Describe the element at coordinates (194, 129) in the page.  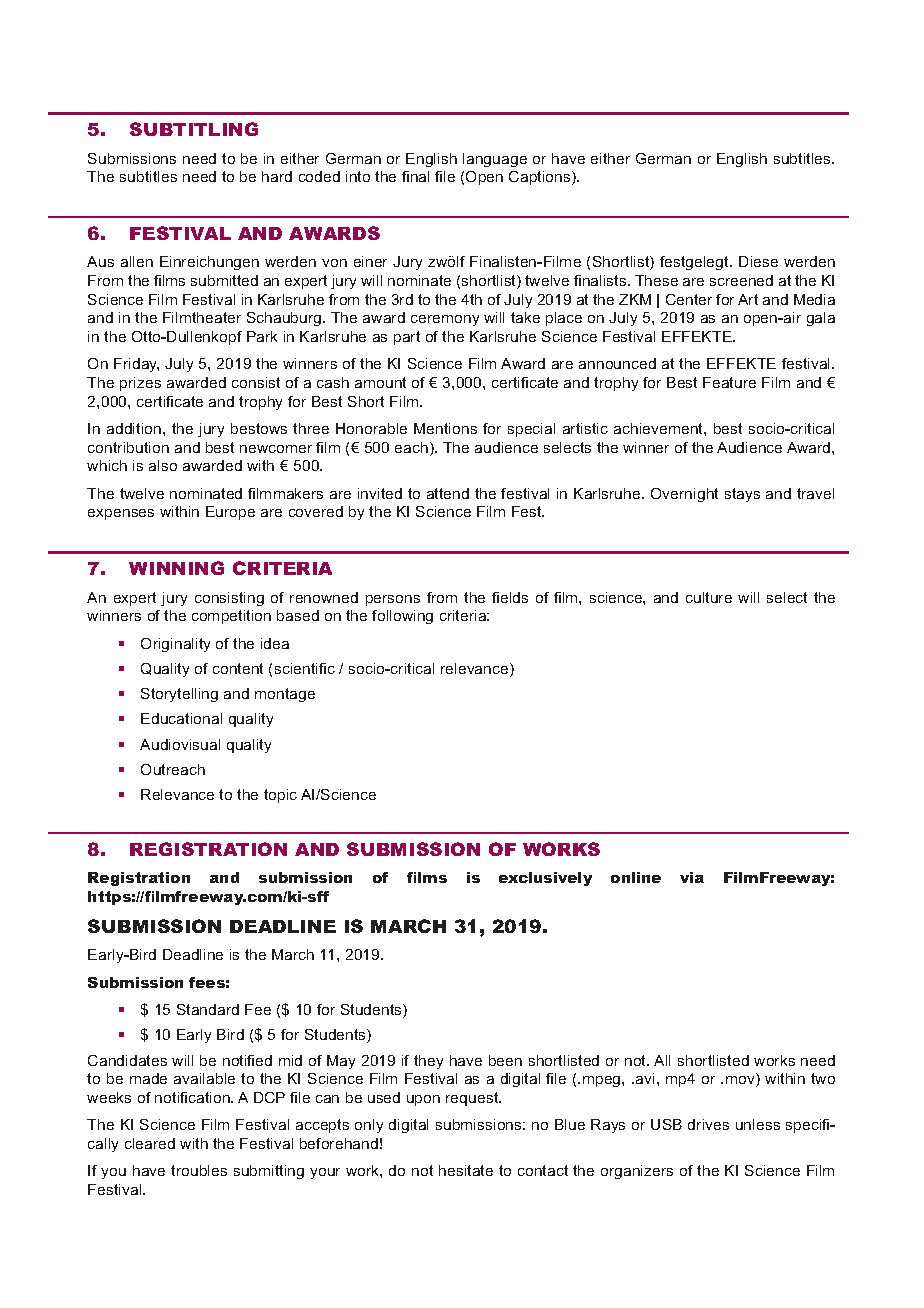
I see `SUBTITLING` at that location.
